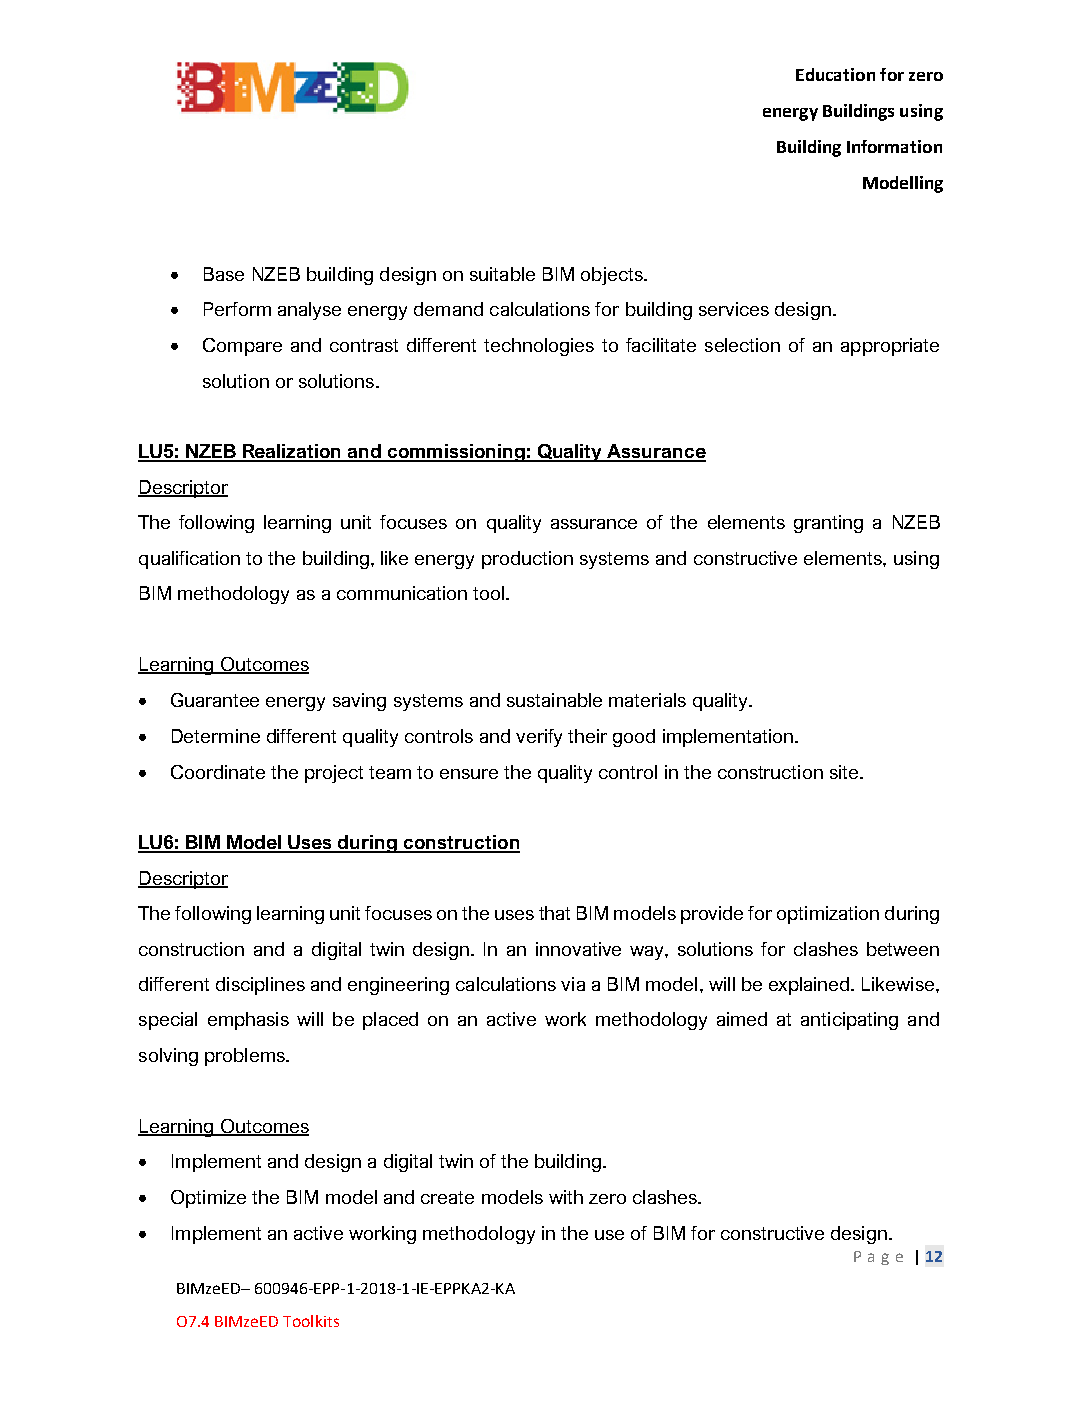  Describe the element at coordinates (828, 524) in the document. I see `granting` at that location.
